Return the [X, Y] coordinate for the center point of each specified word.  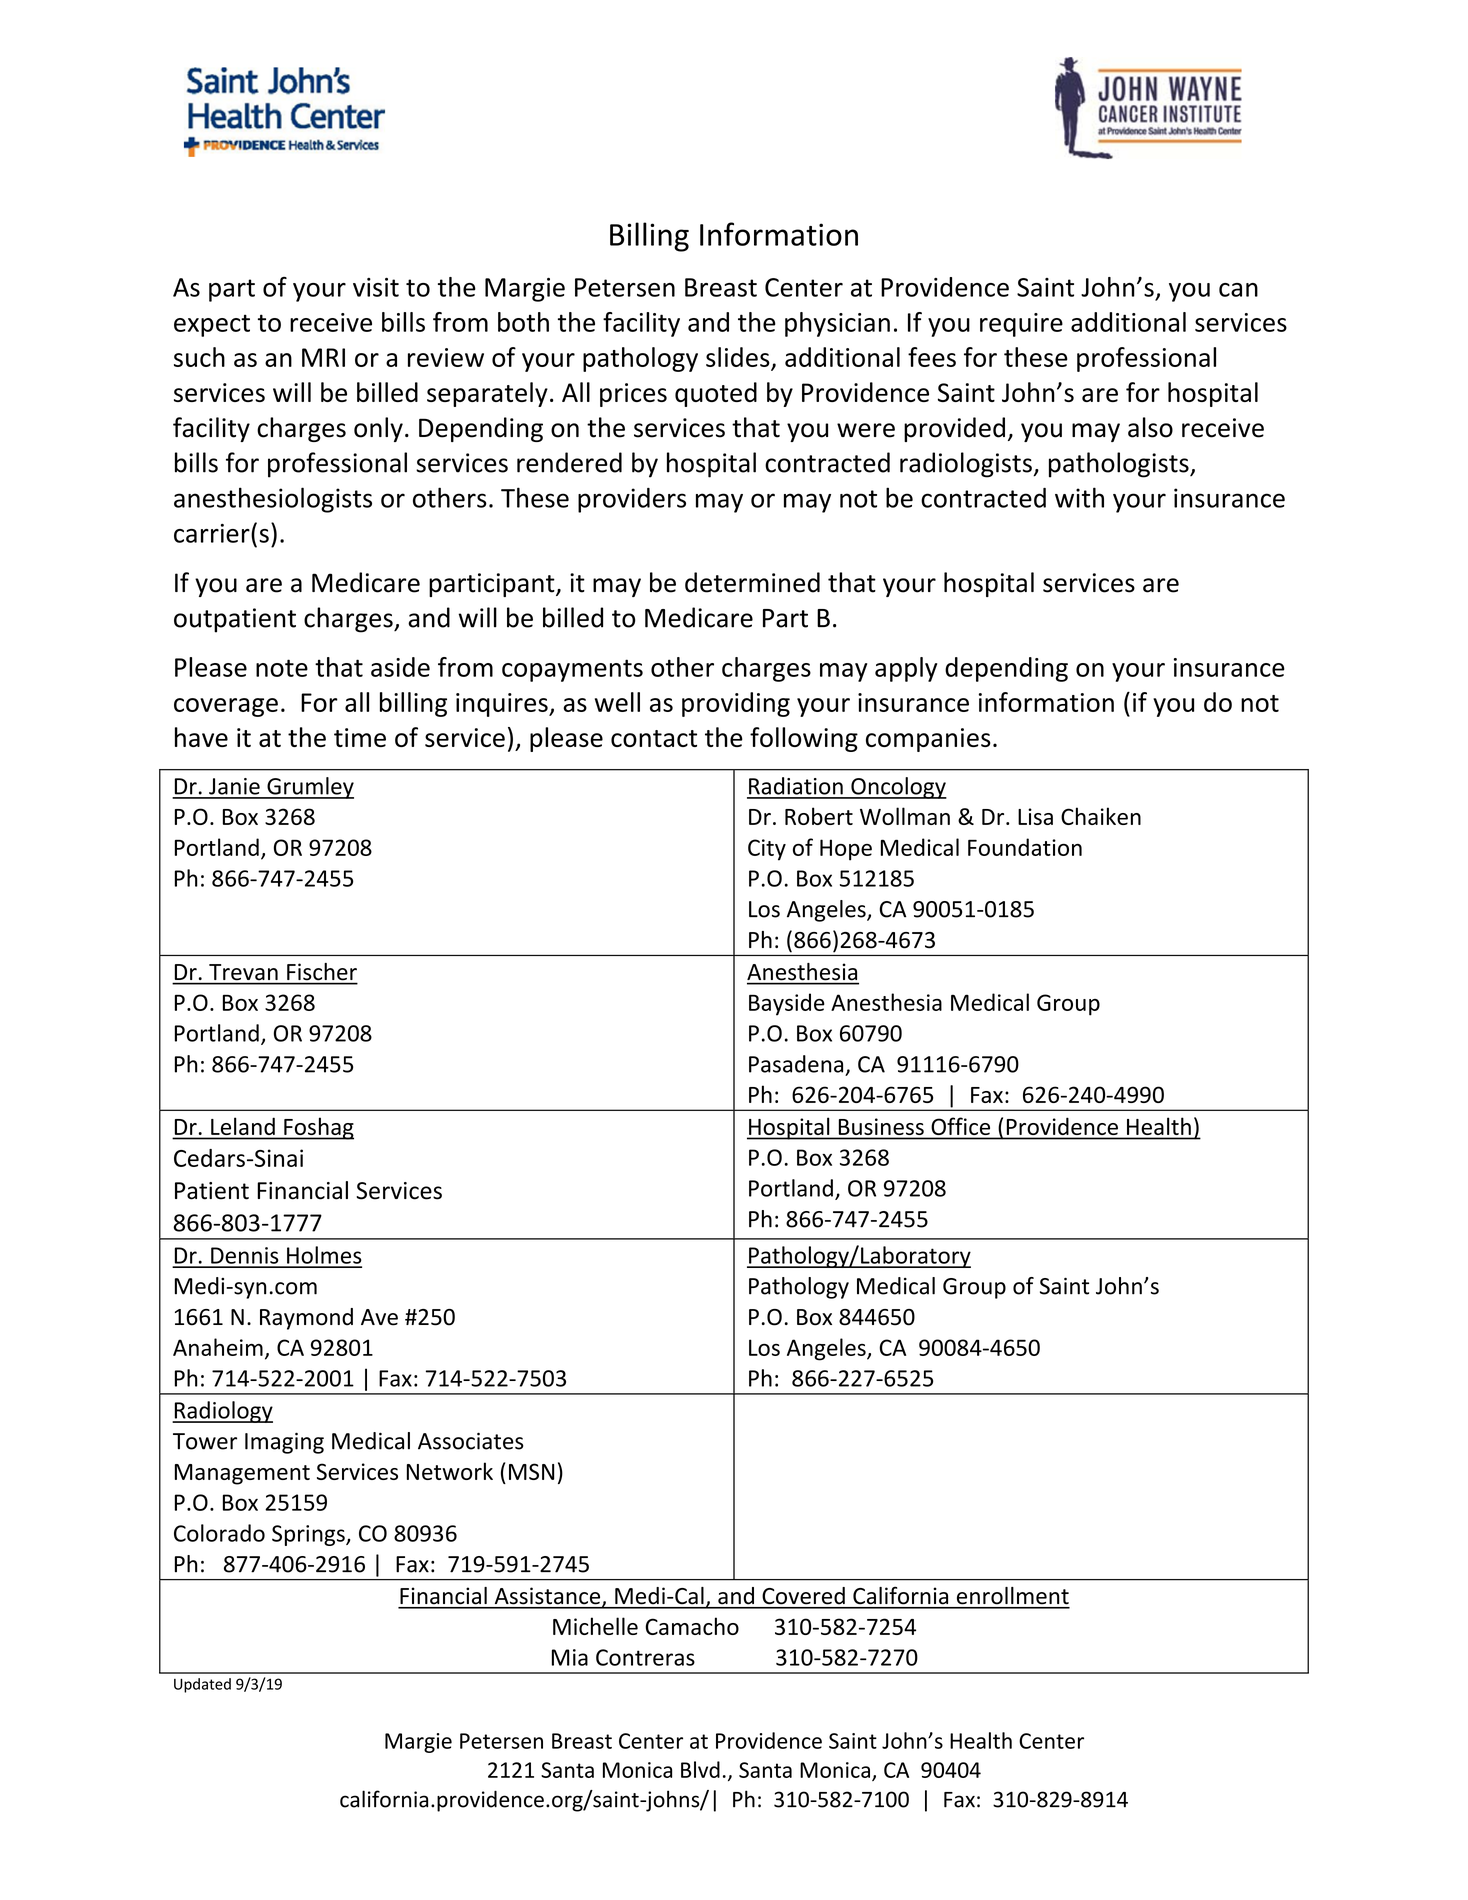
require [1021, 325]
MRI [323, 357]
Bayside [787, 1004]
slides [738, 357]
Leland [243, 1126]
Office [961, 1126]
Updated [202, 1685]
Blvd [700, 1769]
